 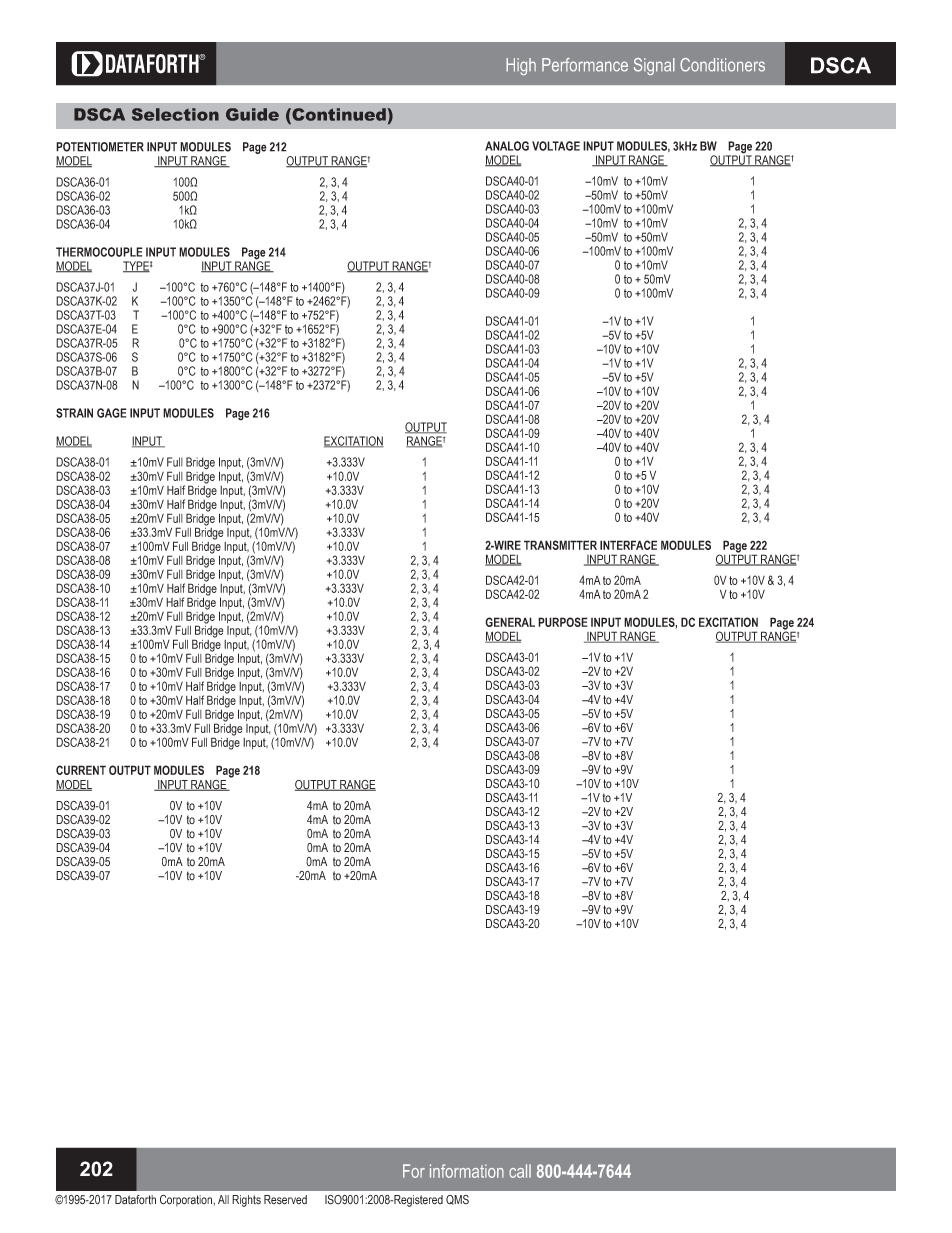 What do you see at coordinates (112, 413) in the screenshot?
I see `GAGE` at bounding box center [112, 413].
